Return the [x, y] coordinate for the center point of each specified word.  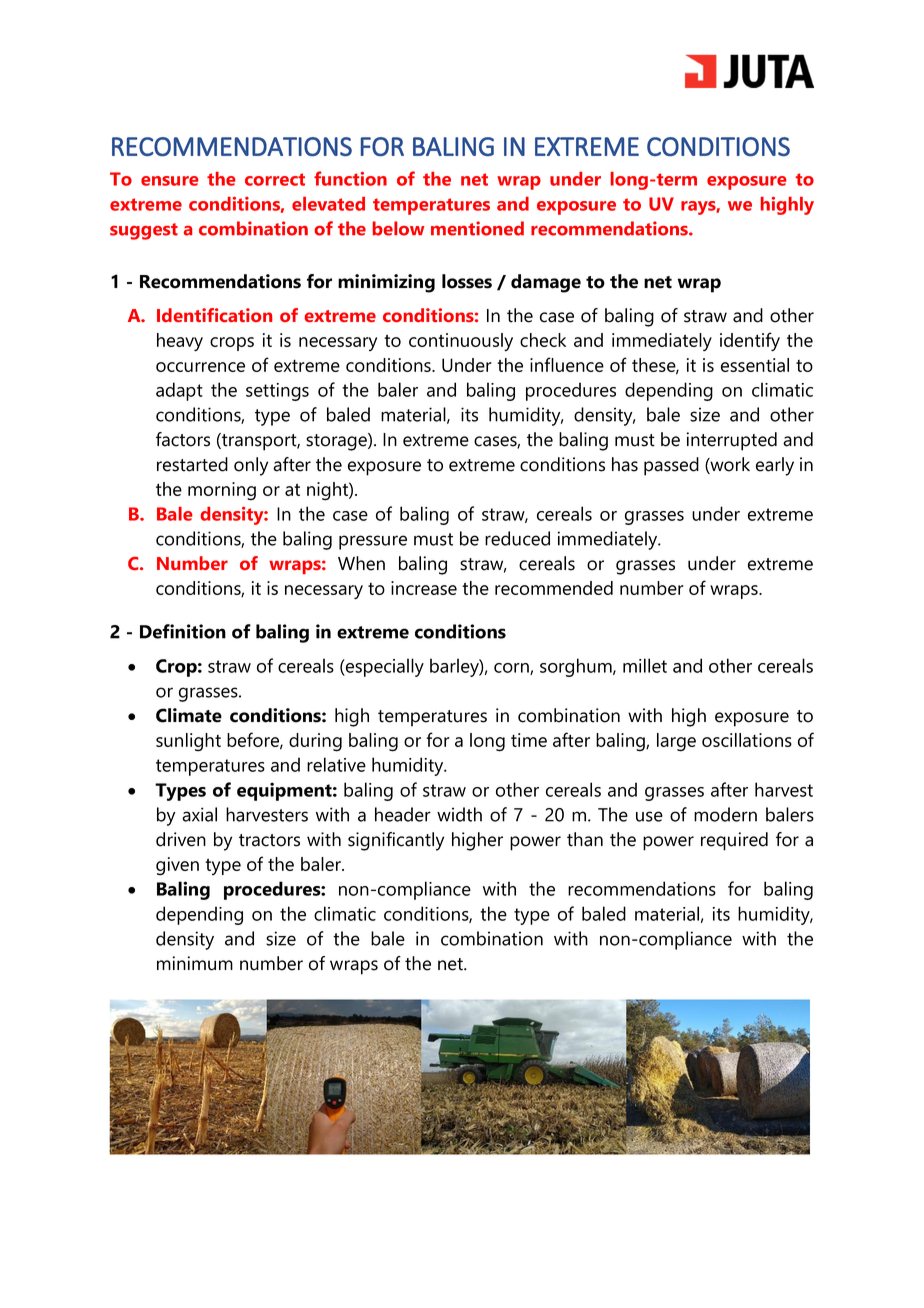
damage [546, 283]
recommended [554, 588]
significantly [396, 841]
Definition [183, 631]
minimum [195, 963]
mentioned [477, 228]
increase [424, 588]
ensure [169, 181]
